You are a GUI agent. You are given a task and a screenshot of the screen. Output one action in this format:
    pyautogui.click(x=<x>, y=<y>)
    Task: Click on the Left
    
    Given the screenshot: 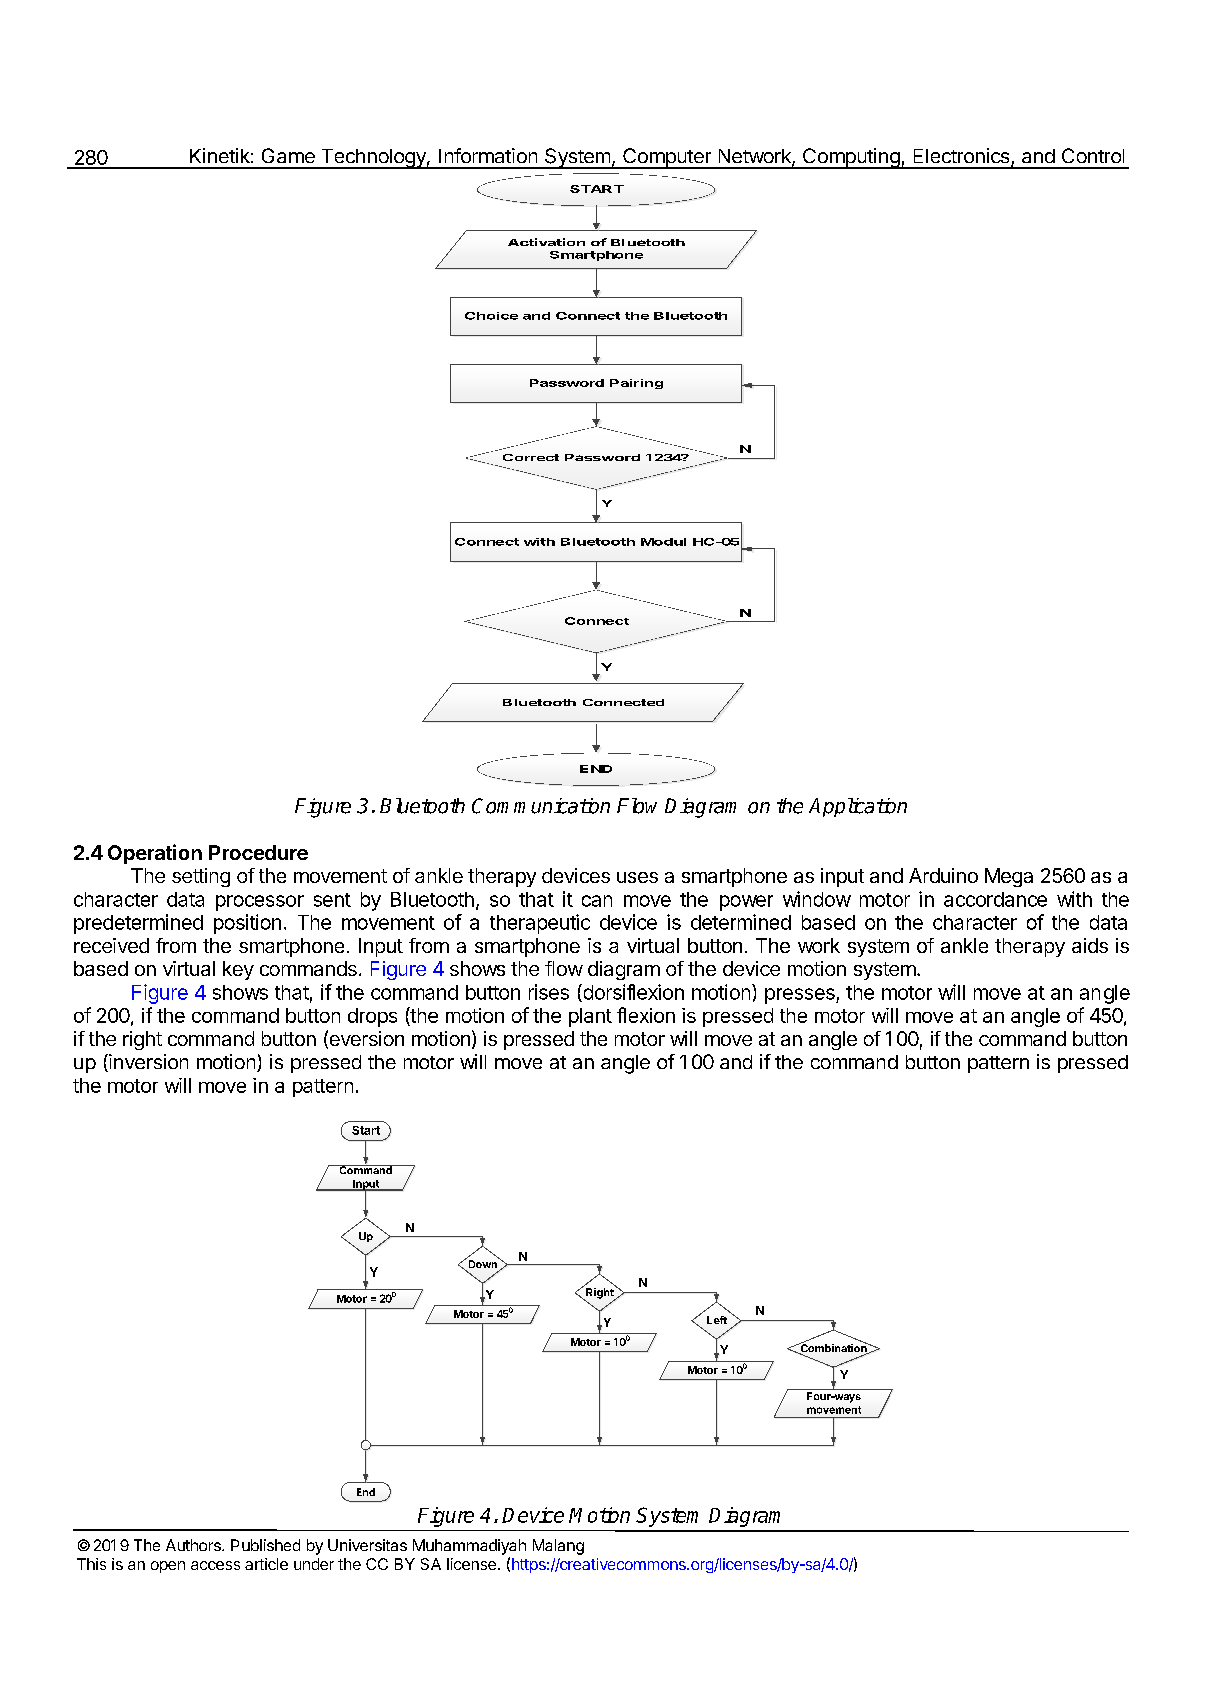 What is the action you would take?
    pyautogui.click(x=717, y=1320)
